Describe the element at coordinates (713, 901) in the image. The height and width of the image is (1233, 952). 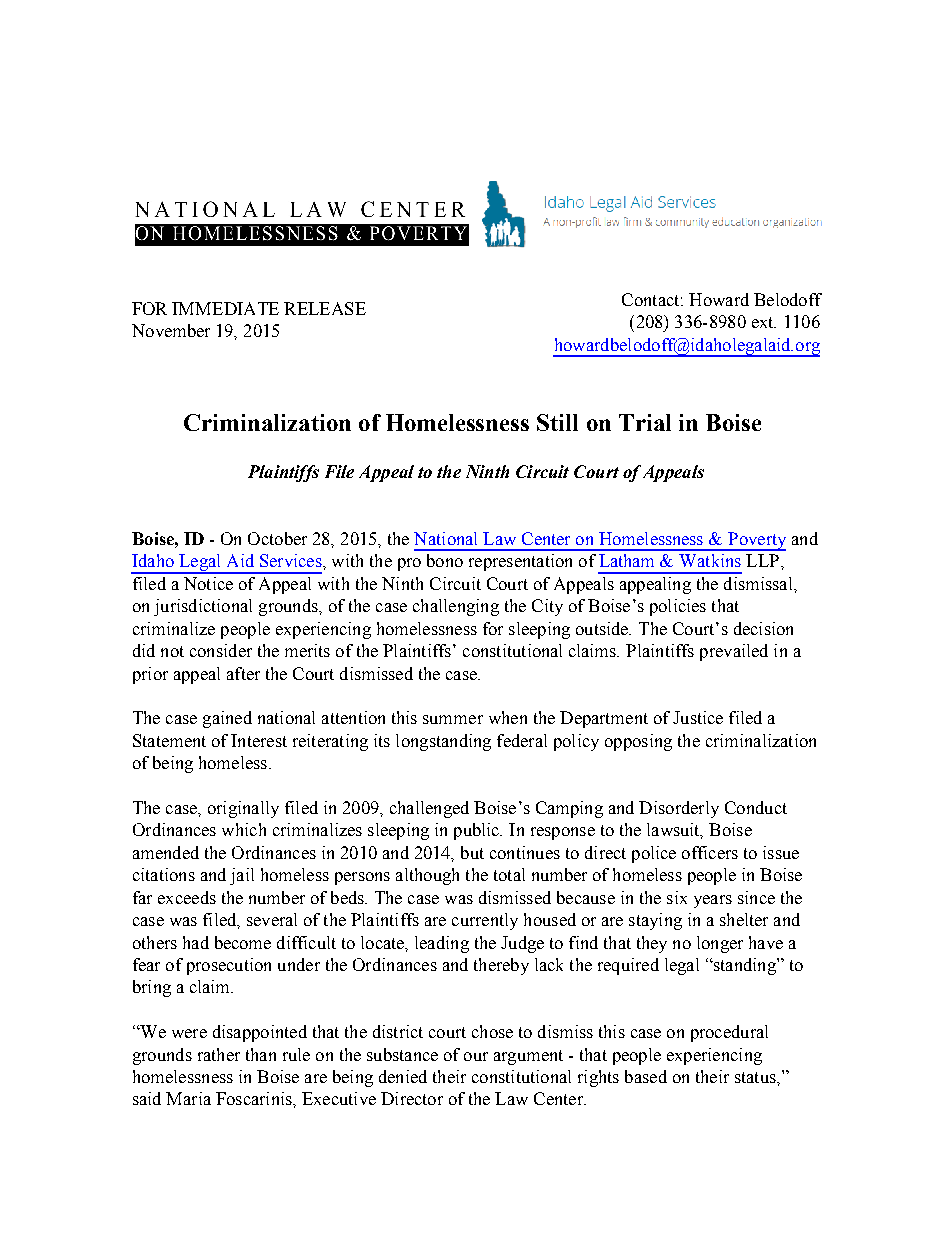
I see `years` at that location.
